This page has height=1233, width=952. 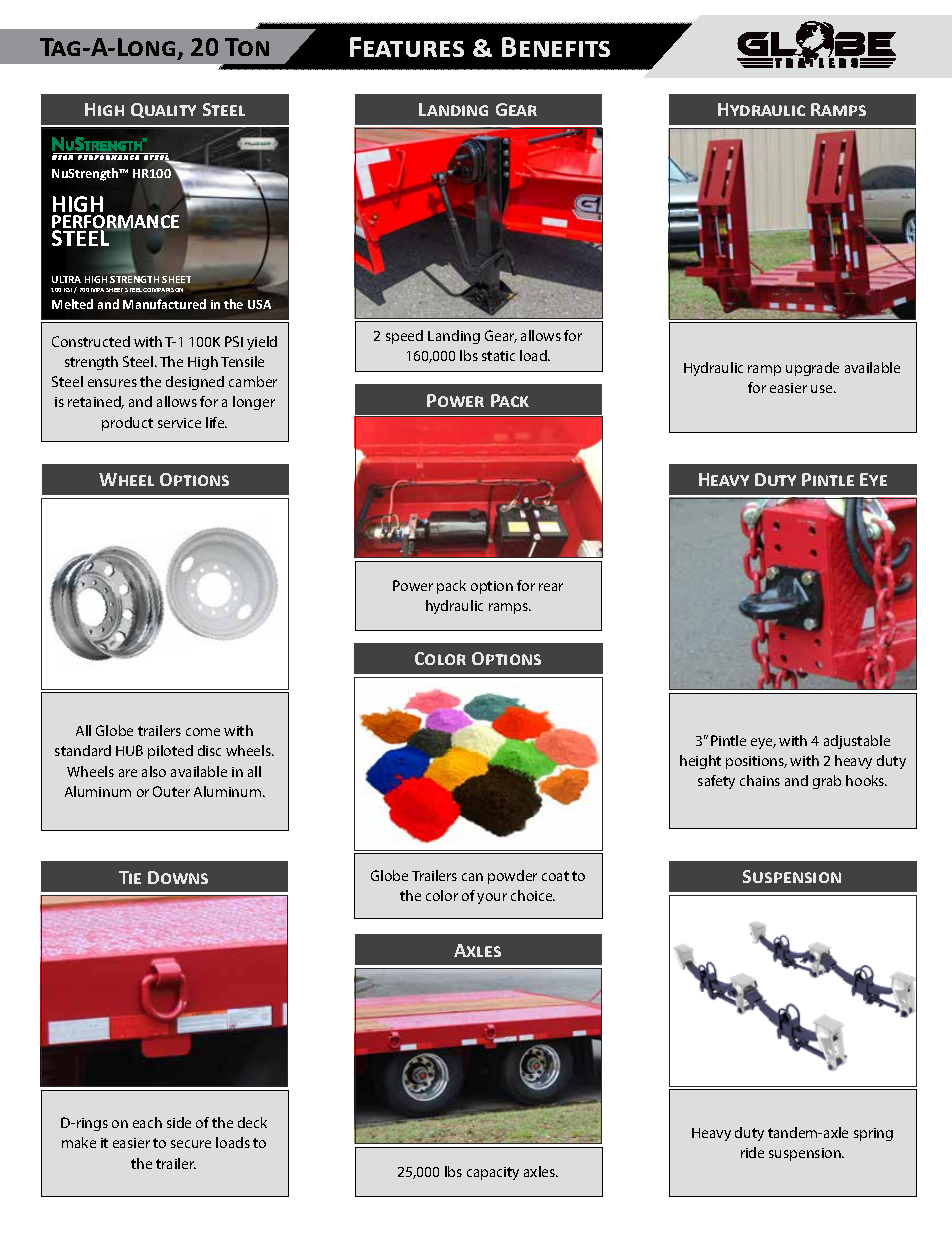 What do you see at coordinates (556, 47) in the page?
I see `Benefits` at bounding box center [556, 47].
